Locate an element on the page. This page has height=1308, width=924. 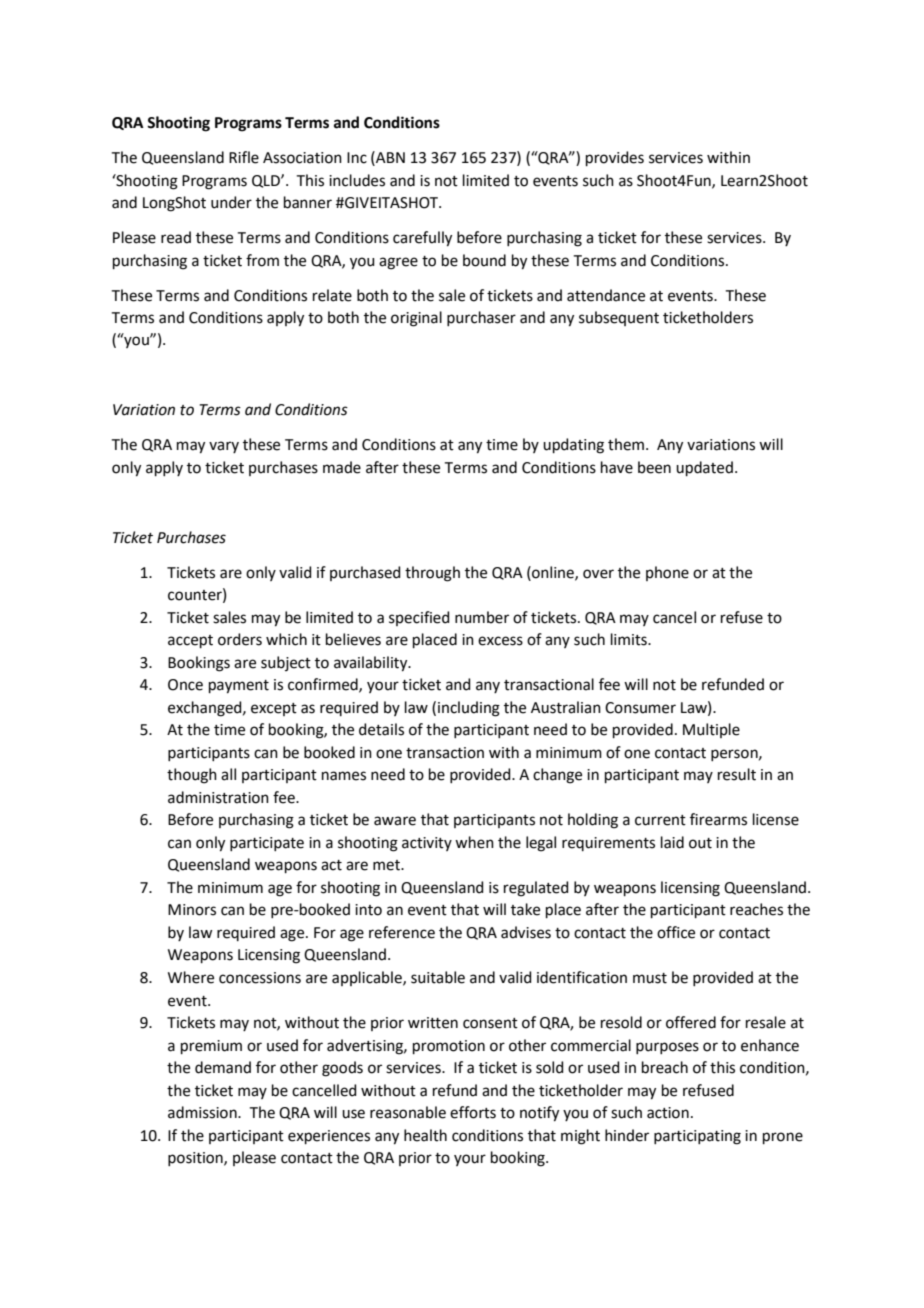
administration is located at coordinates (218, 797).
